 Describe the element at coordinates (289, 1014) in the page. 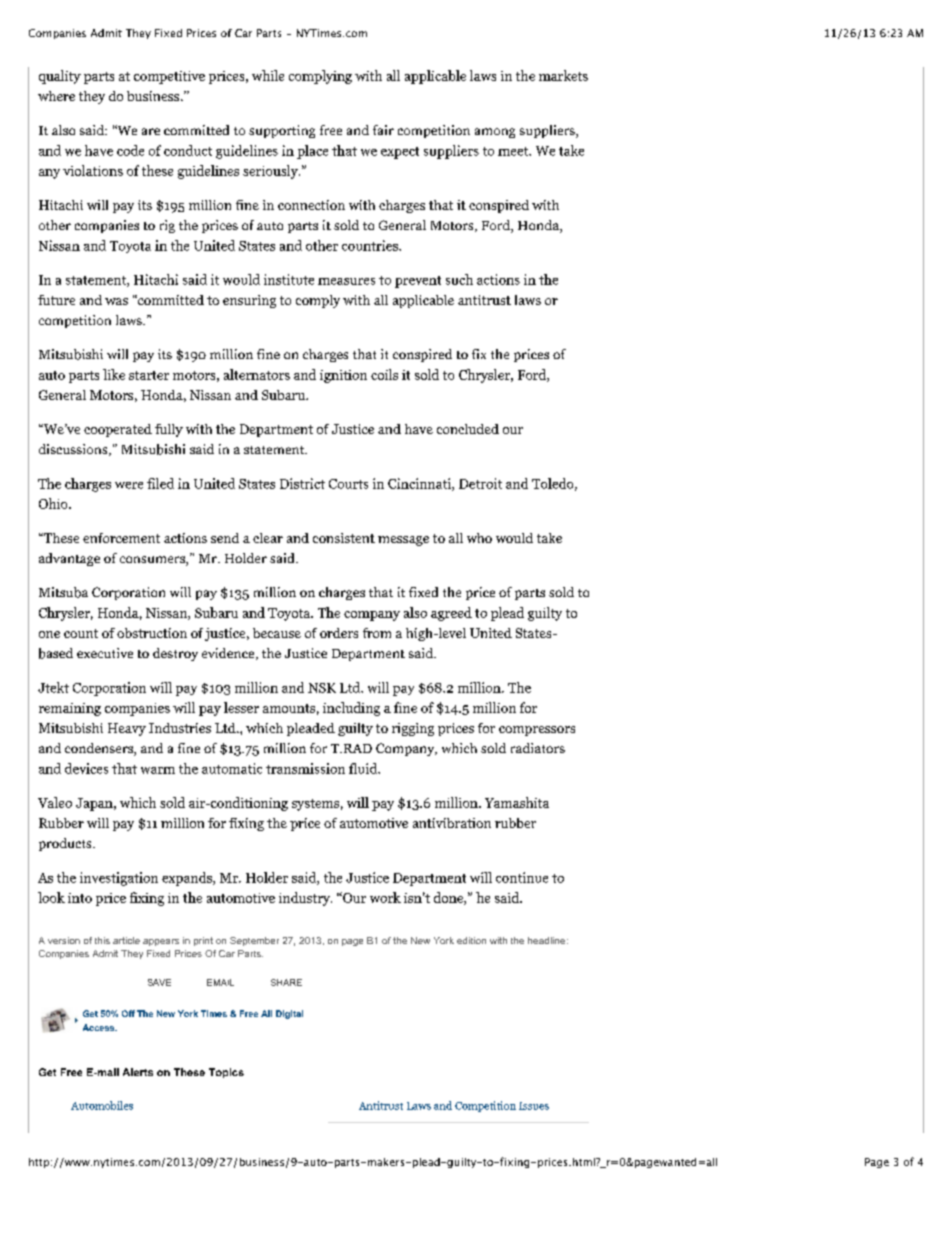

I see `Digital` at that location.
